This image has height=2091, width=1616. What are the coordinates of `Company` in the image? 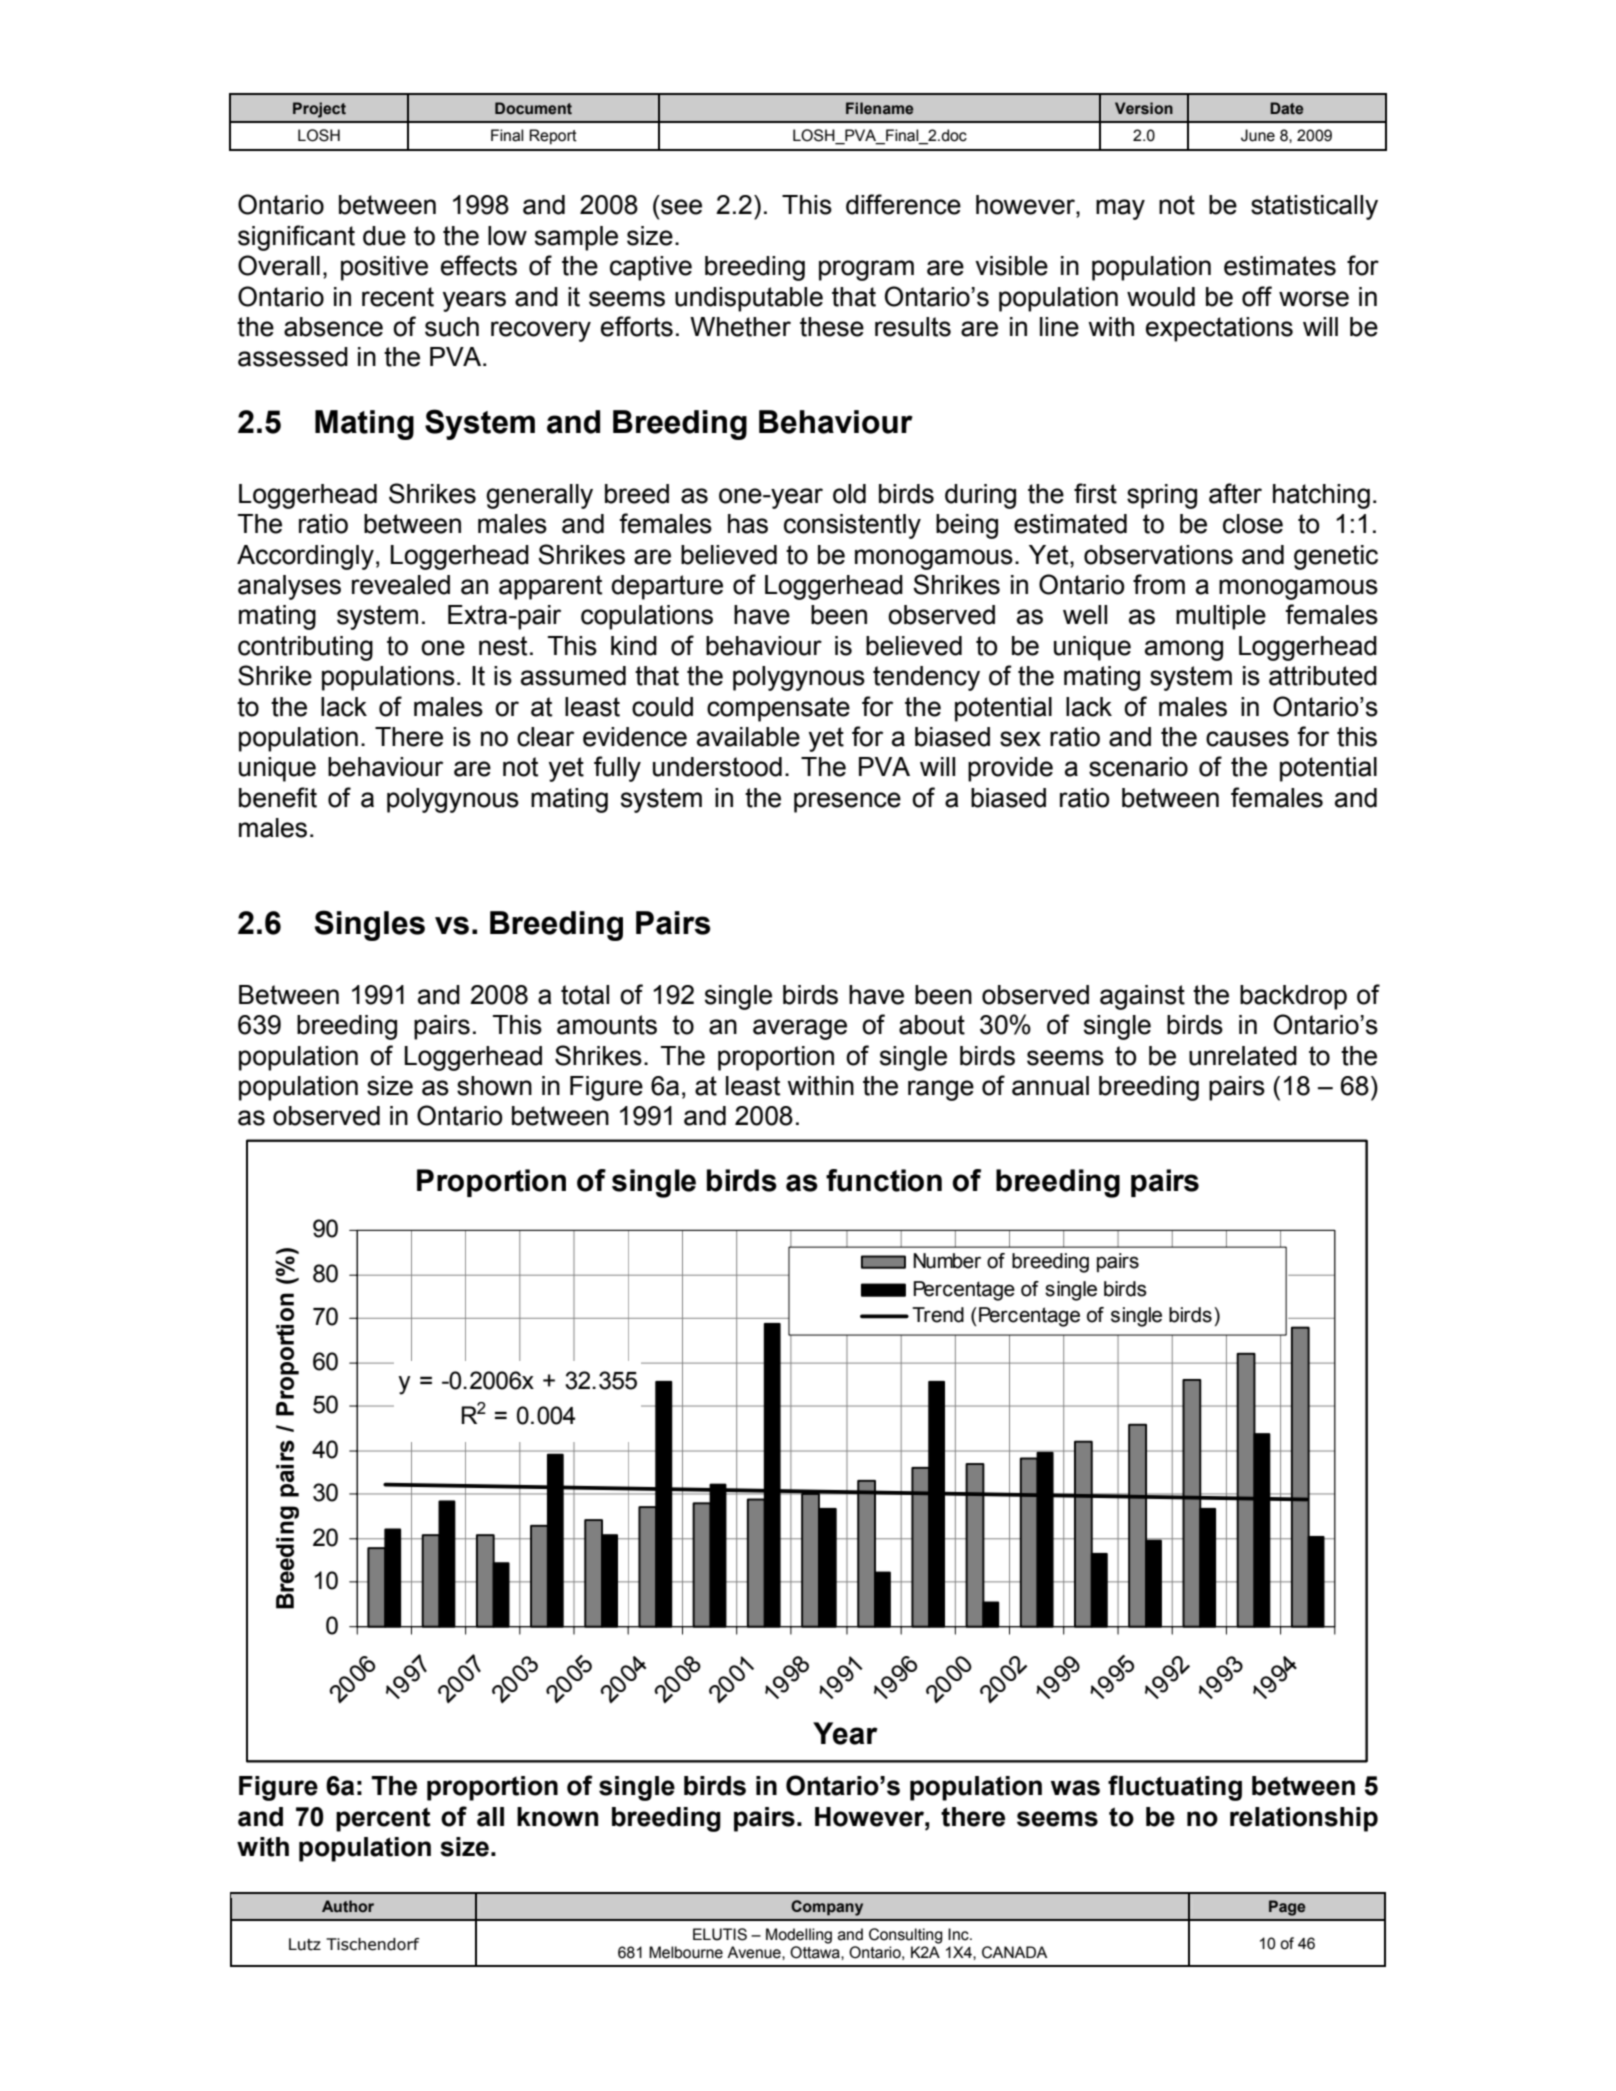 It's located at (827, 1908).
